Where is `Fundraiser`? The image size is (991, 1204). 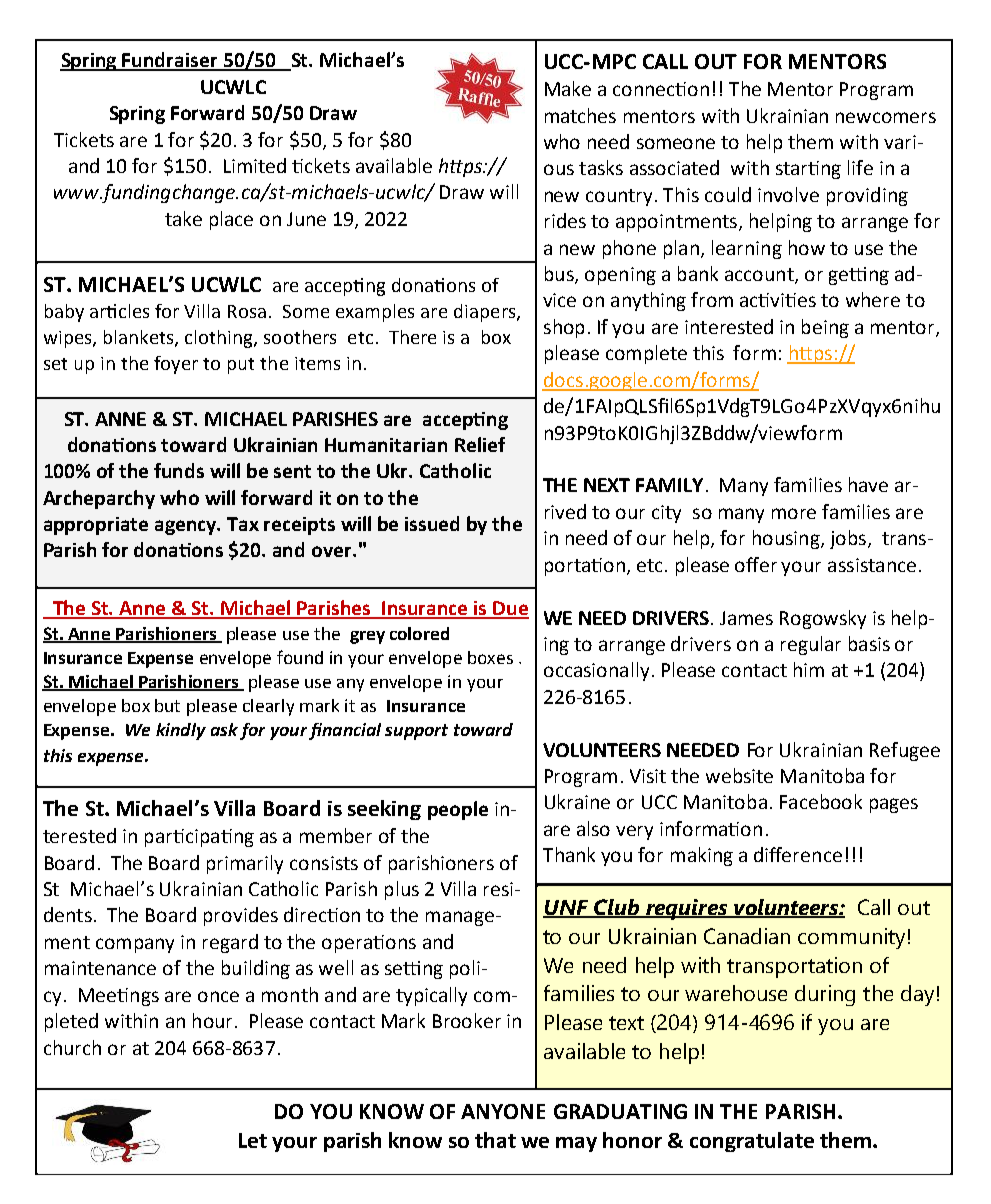 Fundraiser is located at coordinates (170, 61).
